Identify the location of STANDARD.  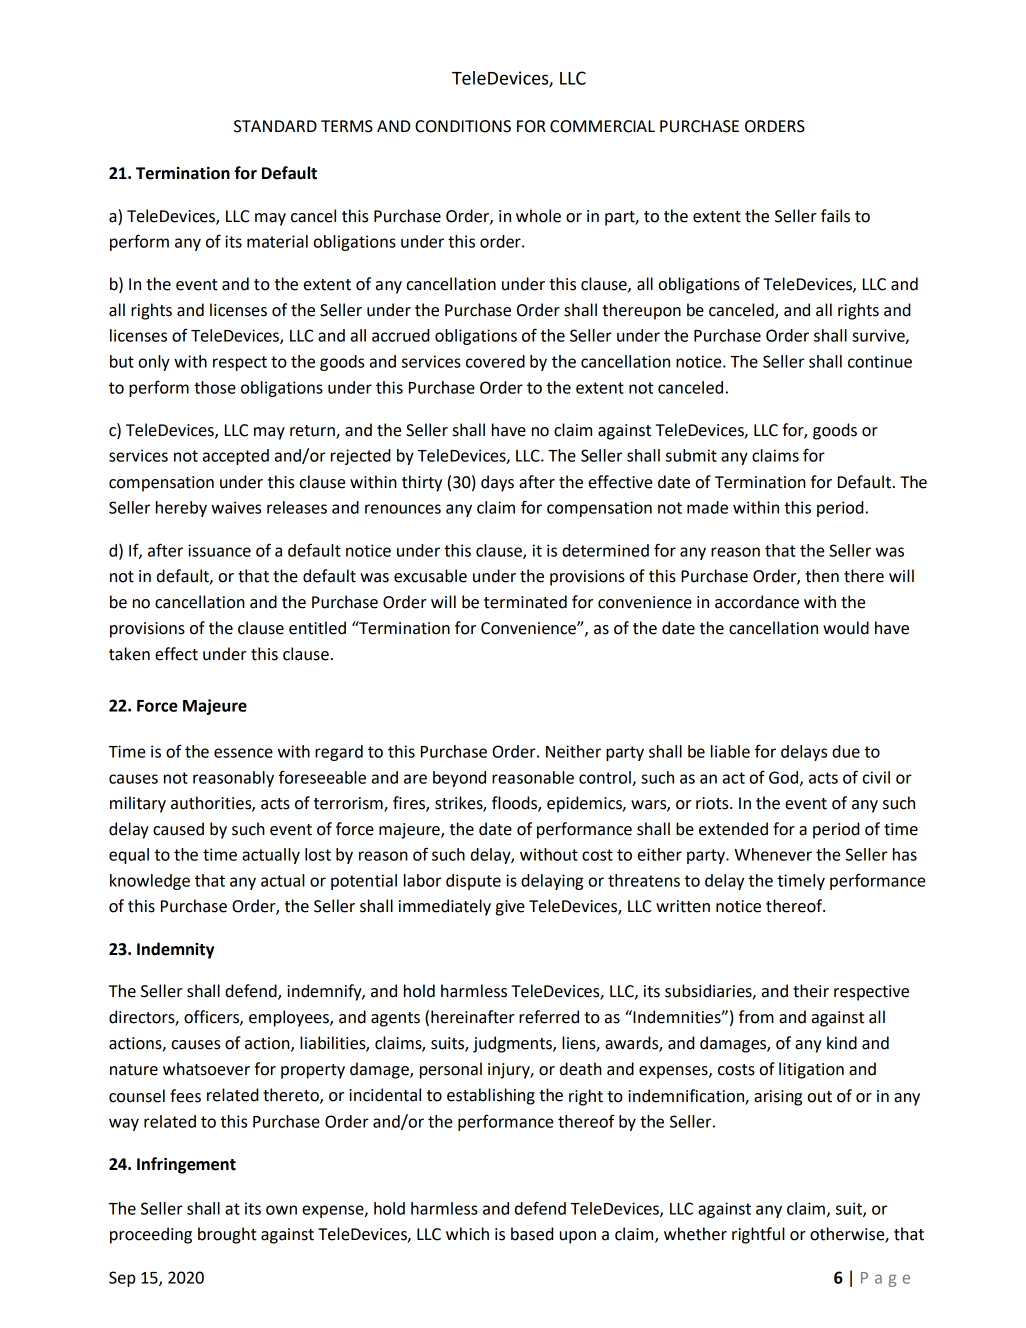
(275, 126).
